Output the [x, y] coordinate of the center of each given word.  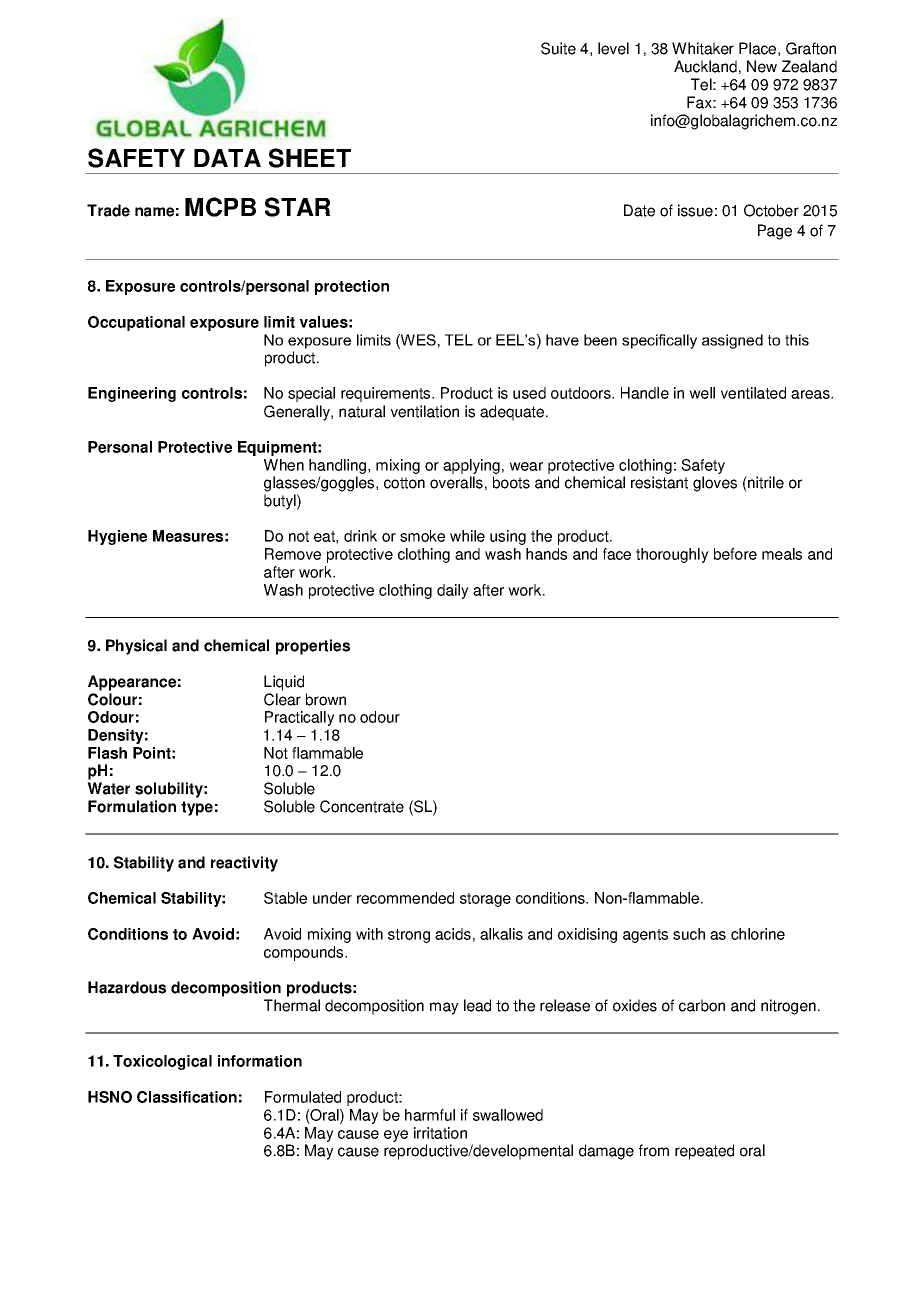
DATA [227, 158]
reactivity [244, 864]
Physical [136, 647]
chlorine [758, 934]
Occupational [136, 323]
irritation [440, 1133]
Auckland [705, 66]
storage [485, 900]
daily [453, 591]
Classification [187, 1097]
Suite [558, 48]
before [735, 554]
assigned [732, 341]
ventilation [425, 411]
